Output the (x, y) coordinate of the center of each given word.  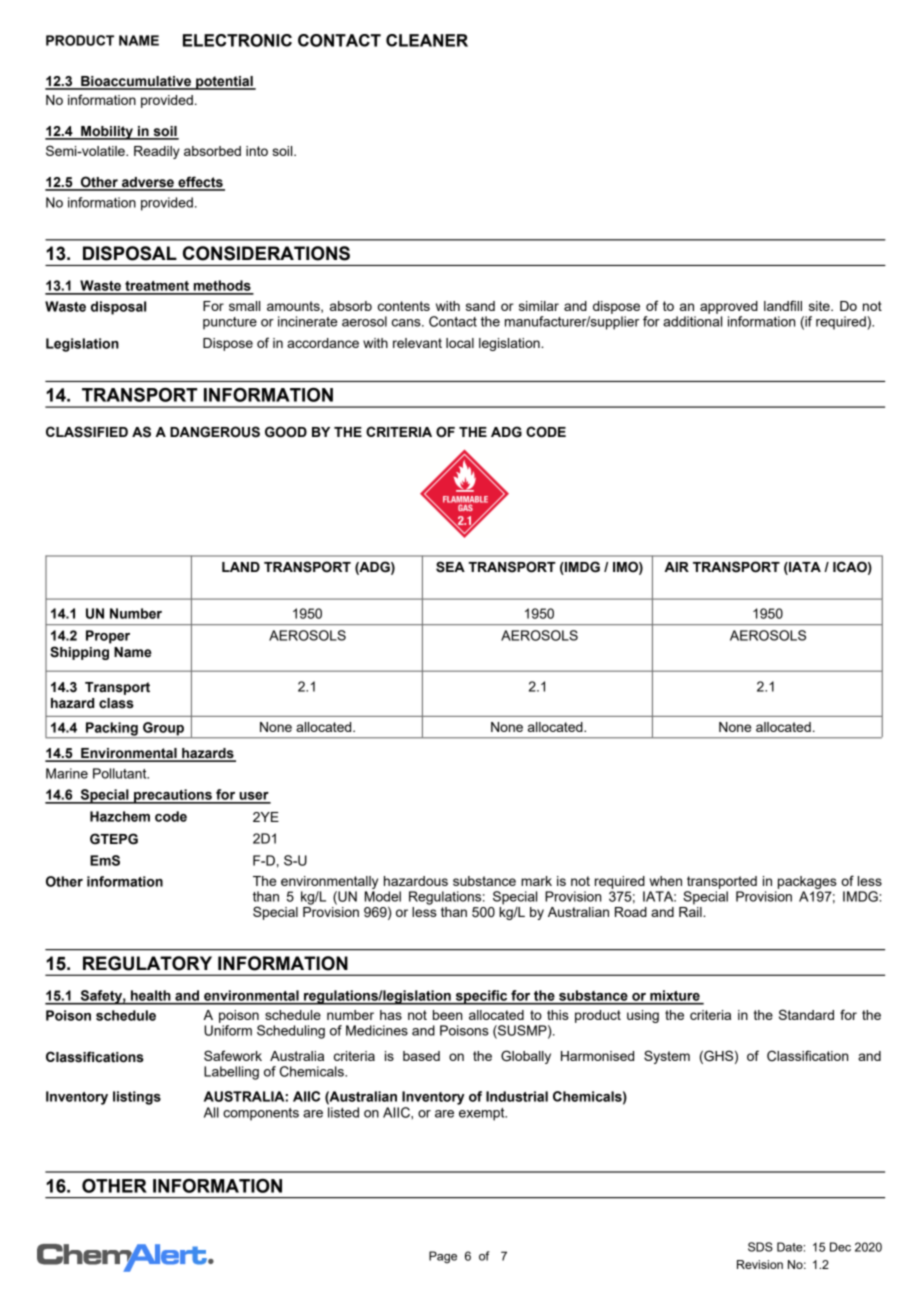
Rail (691, 910)
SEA (450, 567)
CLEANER (427, 40)
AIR (677, 567)
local (460, 343)
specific (481, 997)
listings (137, 1098)
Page (443, 1257)
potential (224, 83)
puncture (230, 323)
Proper (108, 637)
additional (692, 321)
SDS (760, 1247)
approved (729, 307)
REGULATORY (147, 963)
